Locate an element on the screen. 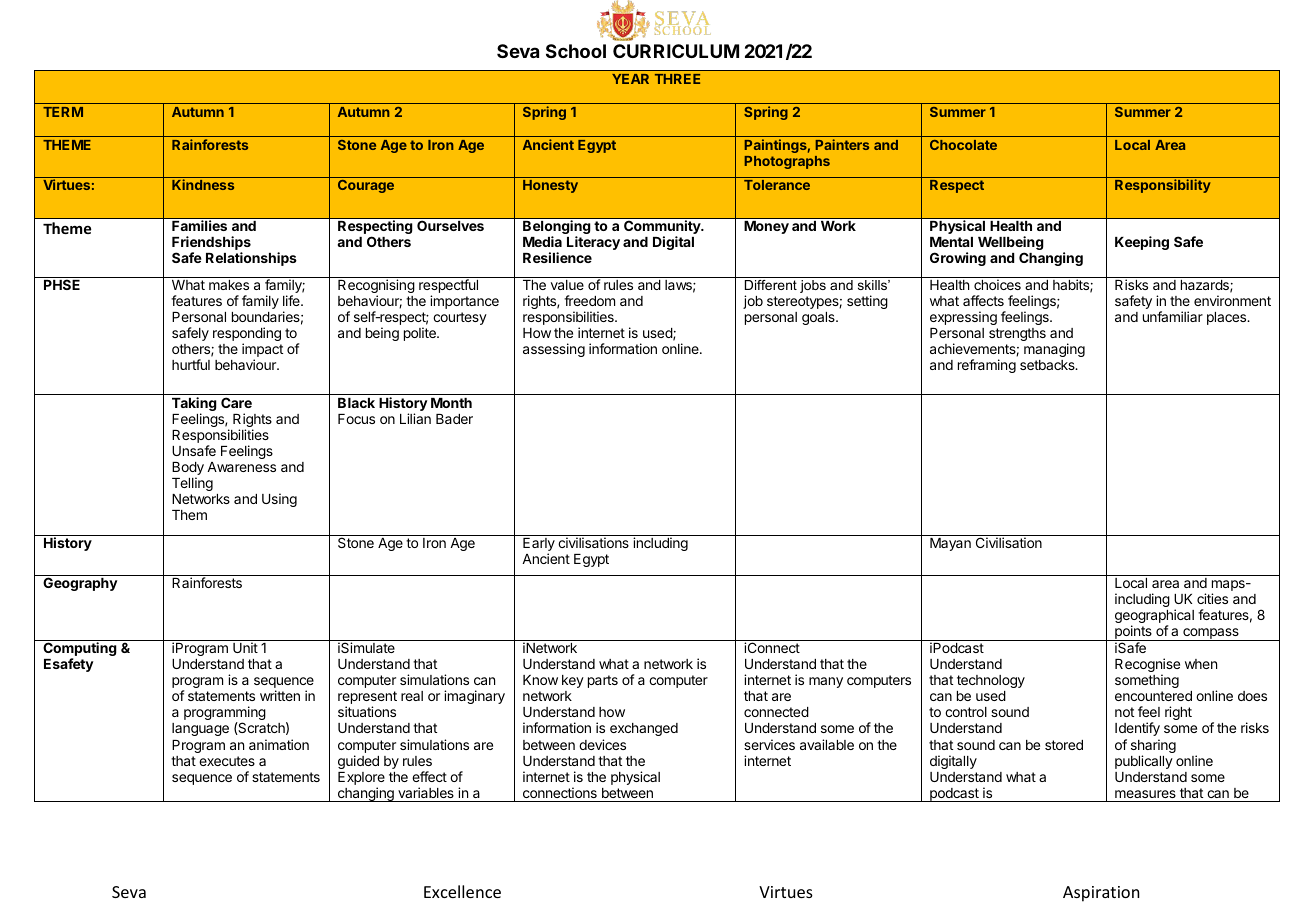 The height and width of the screenshot is (924, 1308). geographical is located at coordinates (1154, 617).
